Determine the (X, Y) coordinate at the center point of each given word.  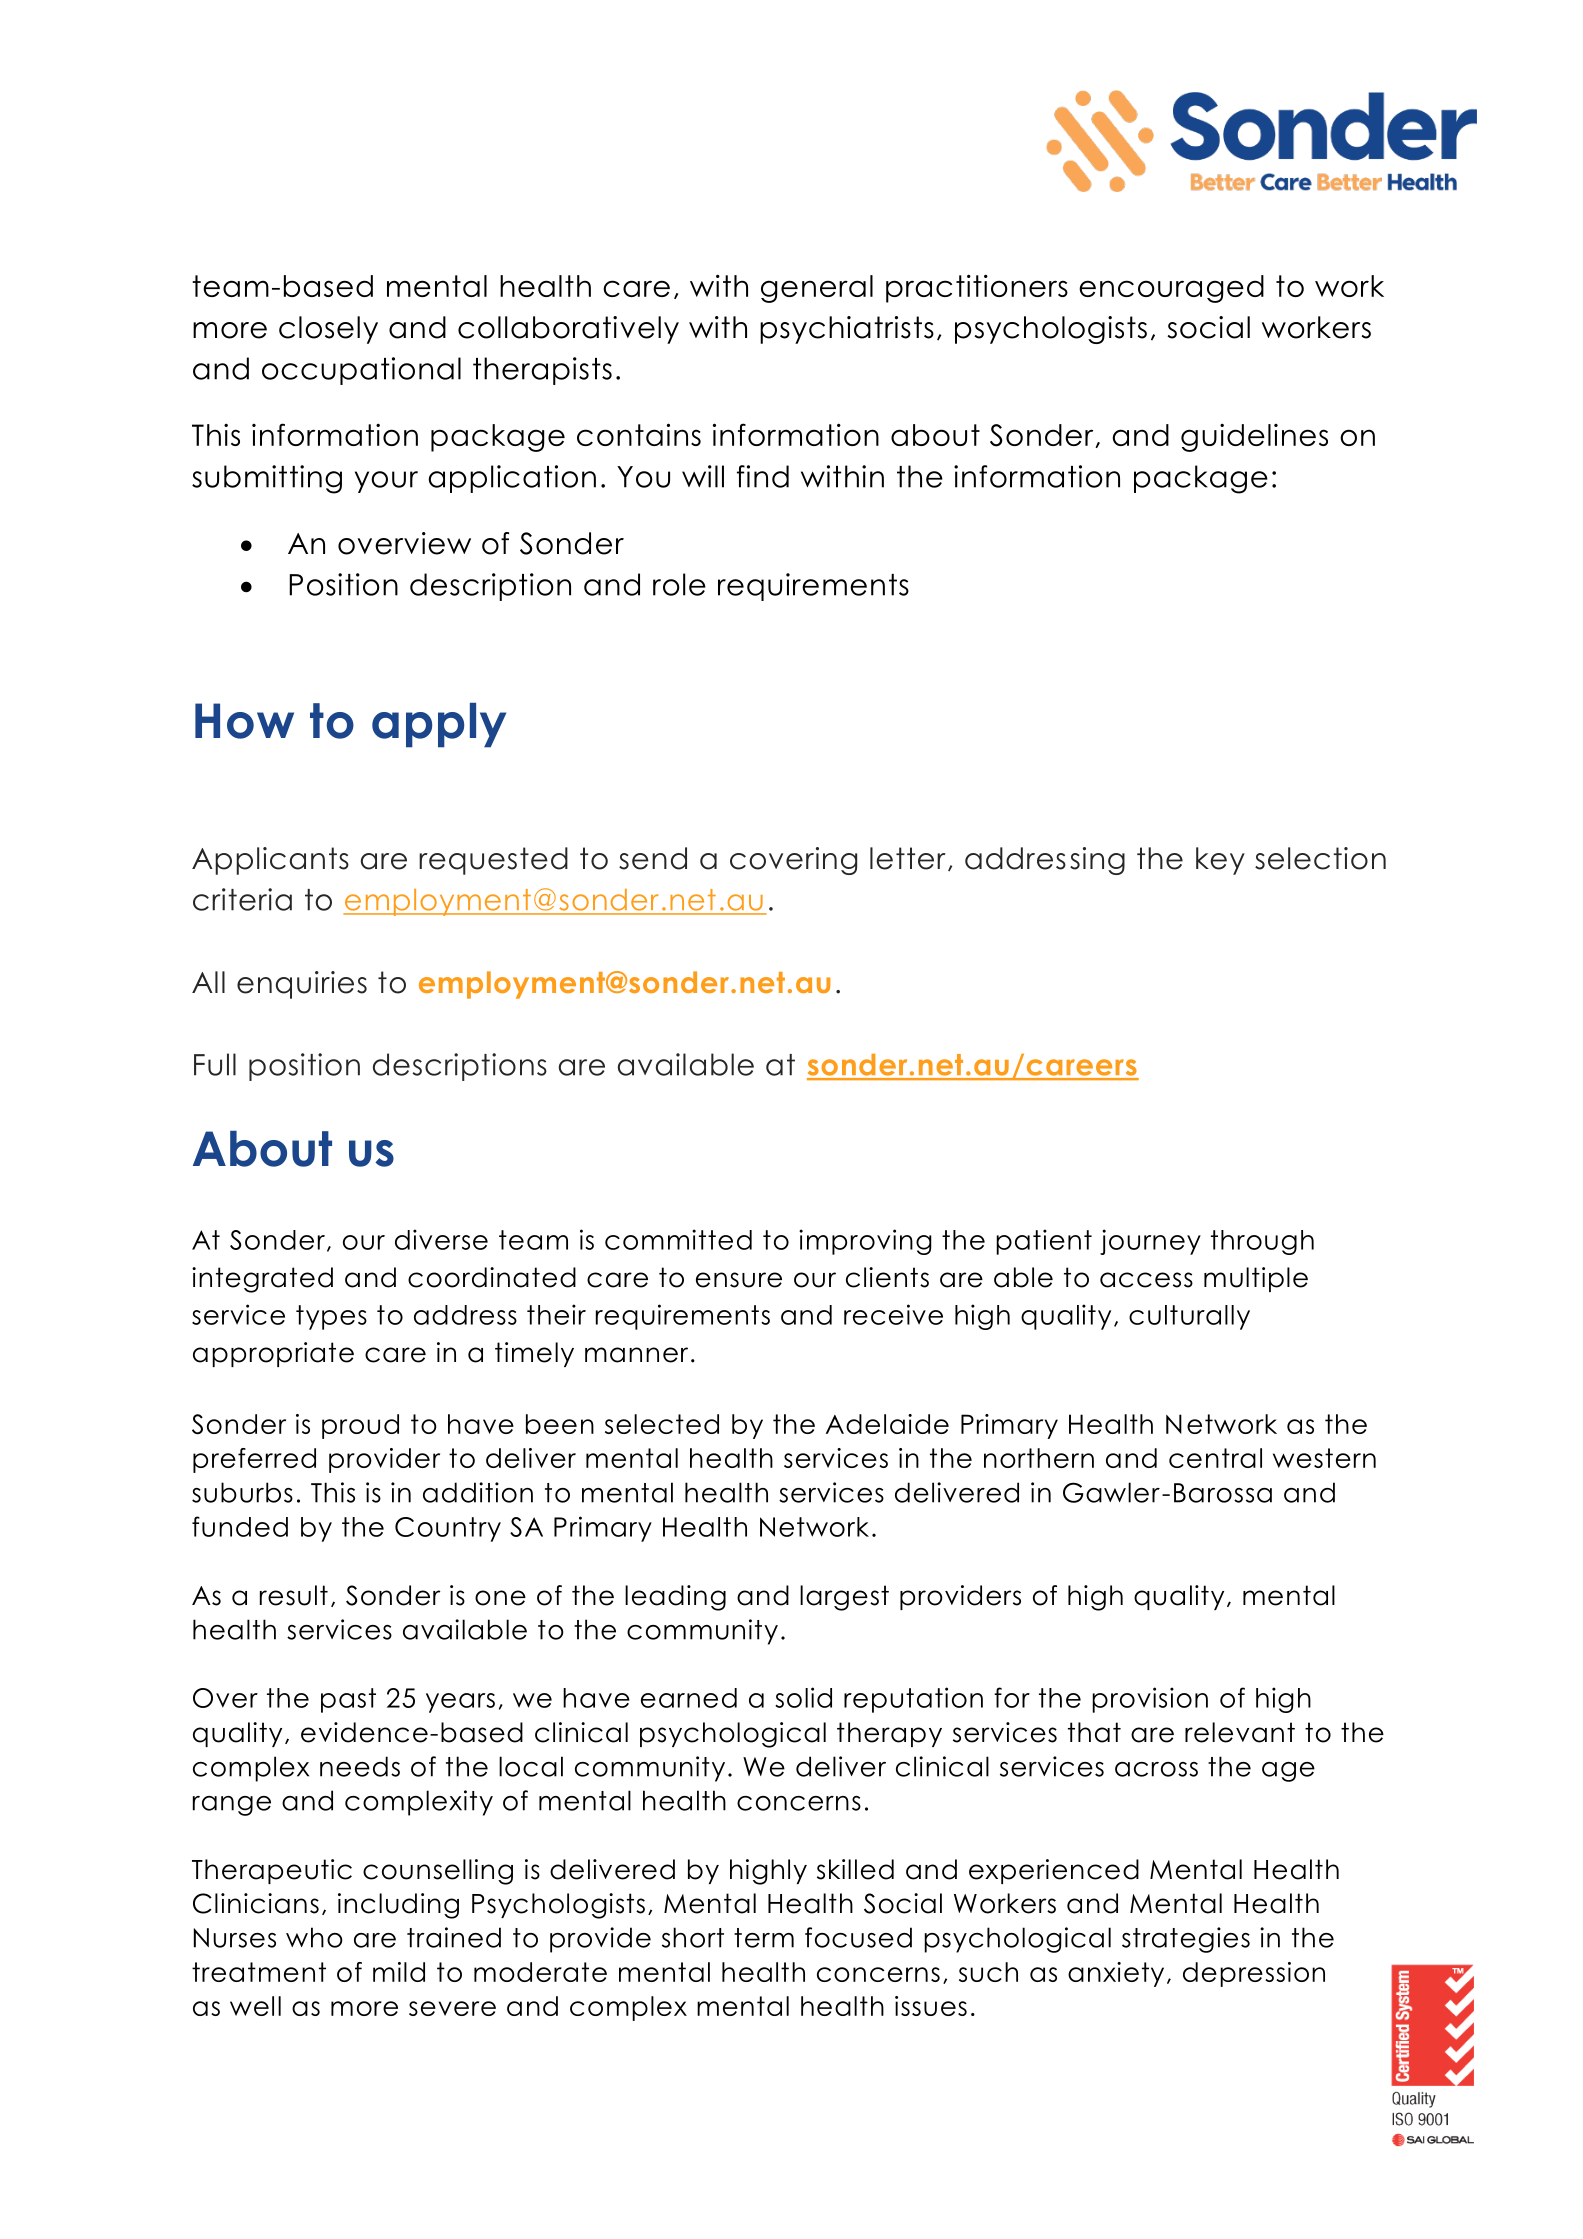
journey (1150, 1242)
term (764, 1938)
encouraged (1171, 289)
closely (328, 330)
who (314, 1937)
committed (678, 1239)
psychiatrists (847, 330)
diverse (441, 1239)
